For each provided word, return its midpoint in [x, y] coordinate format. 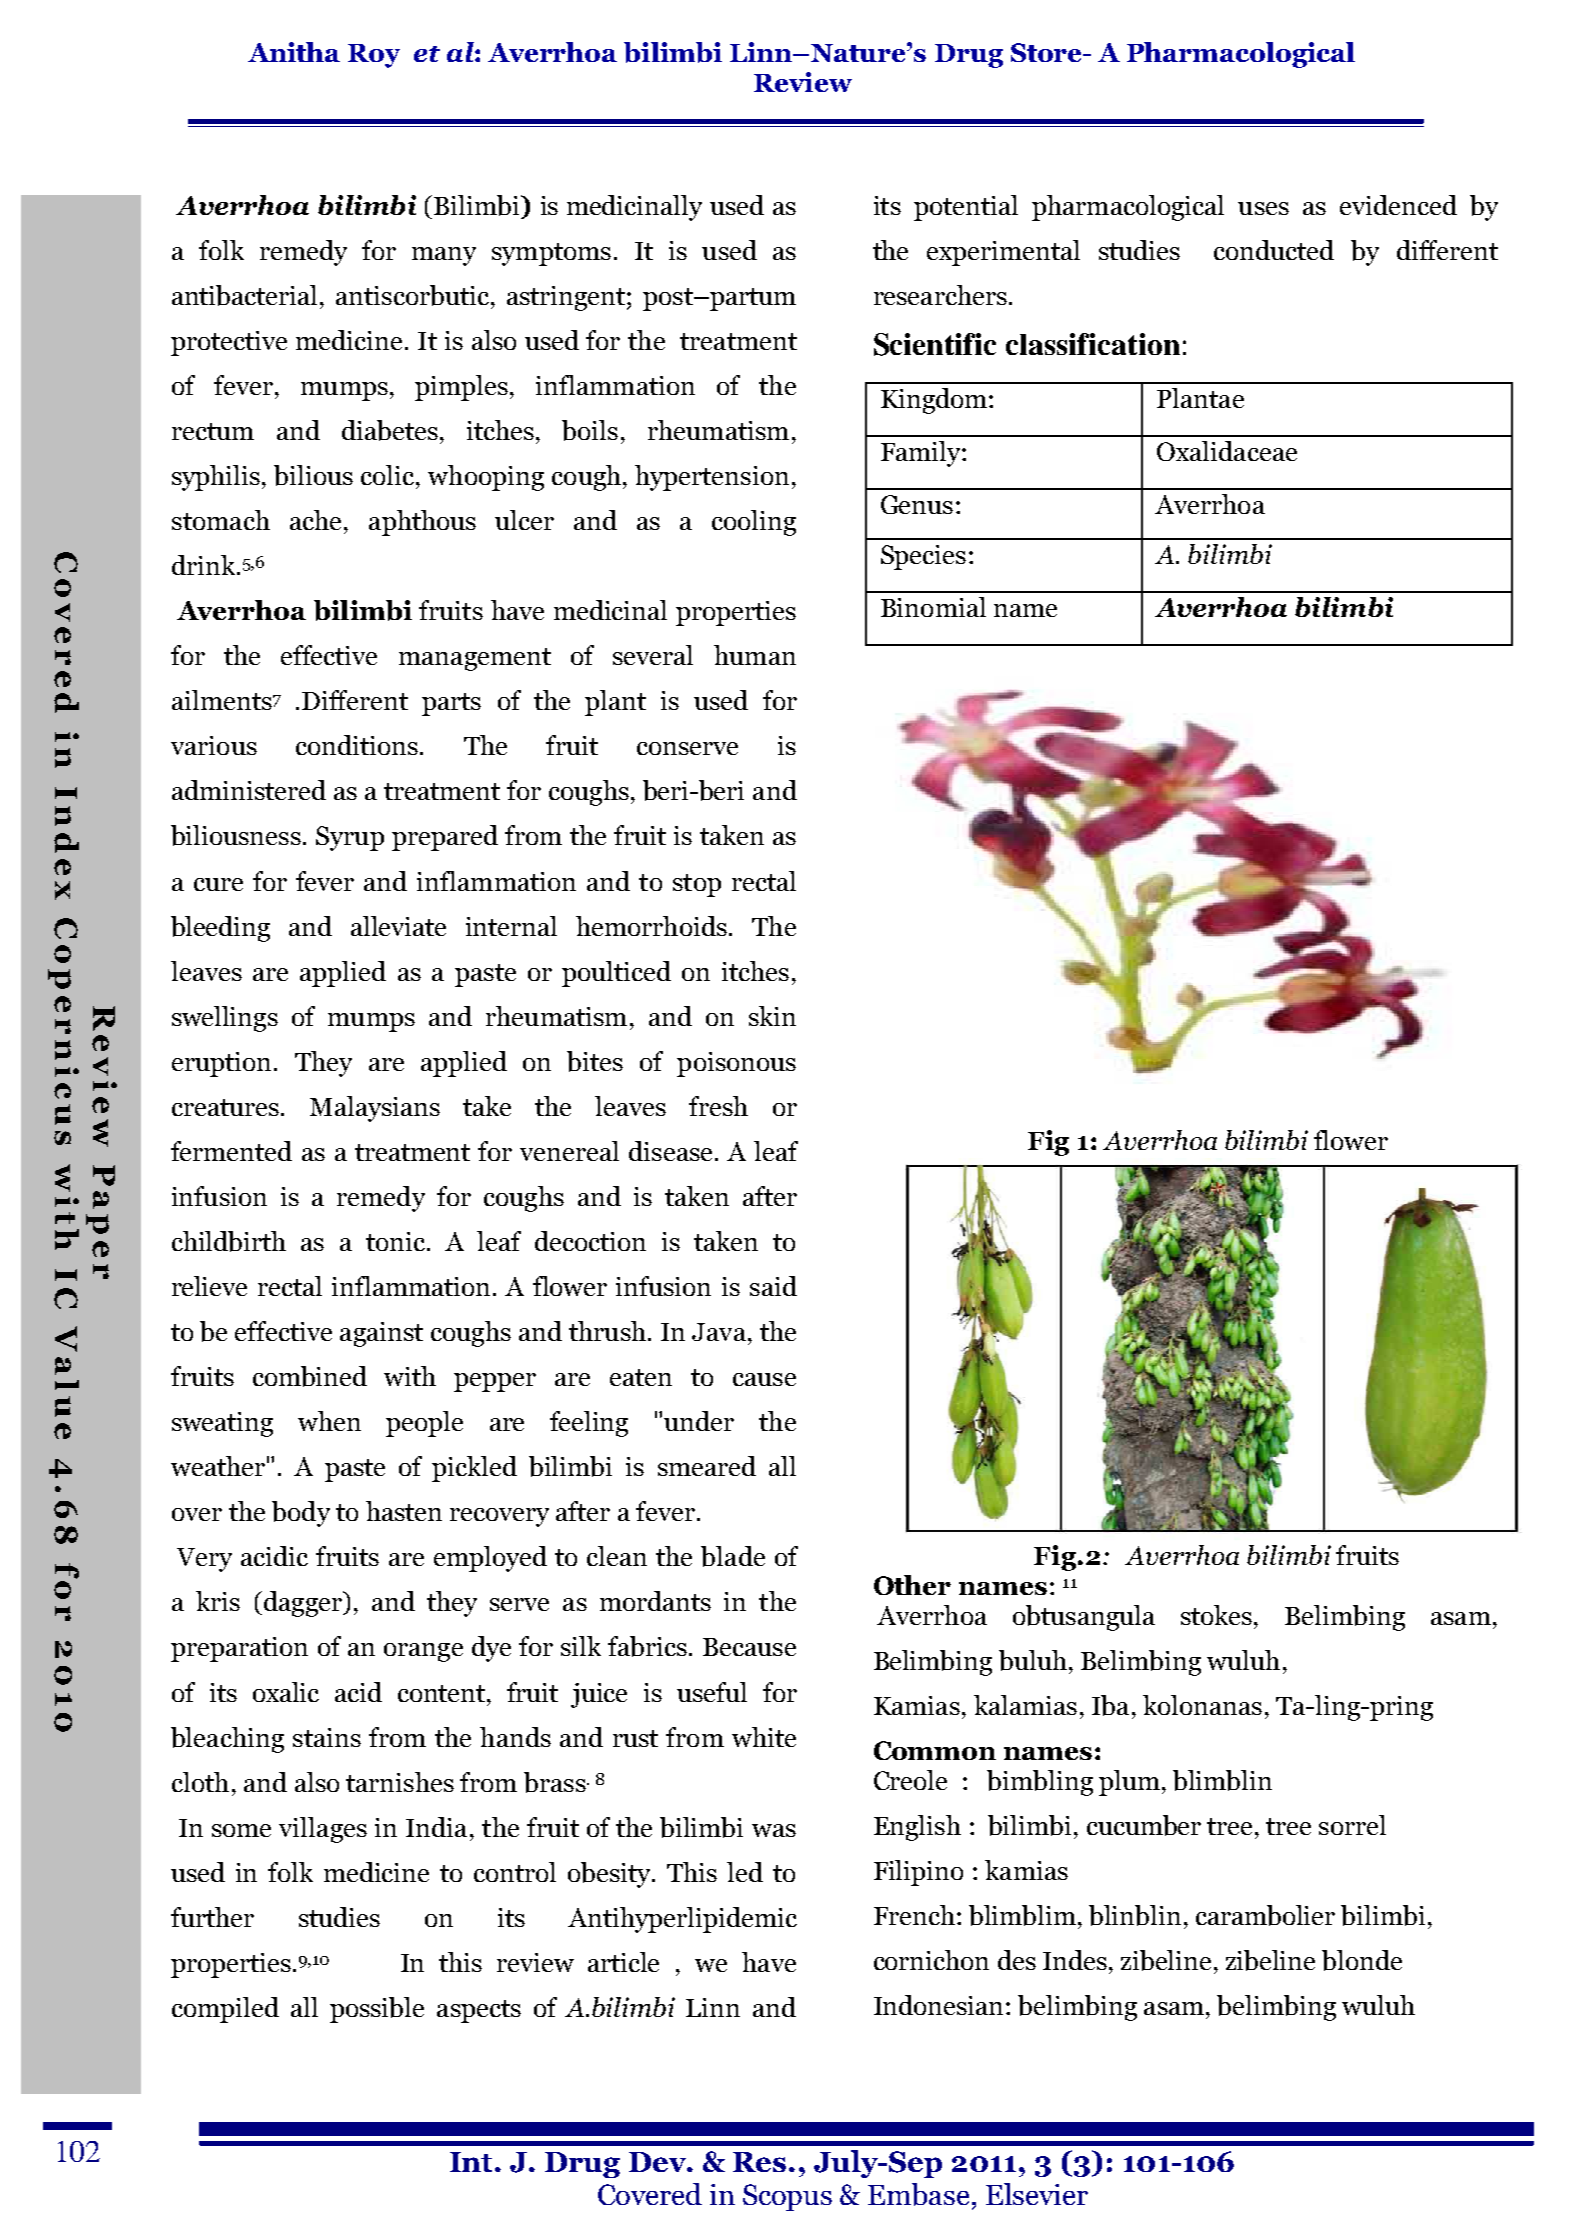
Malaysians [375, 1109]
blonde [1362, 1960]
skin [772, 1016]
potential [966, 208]
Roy [374, 56]
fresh [718, 1106]
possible [377, 2010]
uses [1263, 208]
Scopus [787, 2197]
